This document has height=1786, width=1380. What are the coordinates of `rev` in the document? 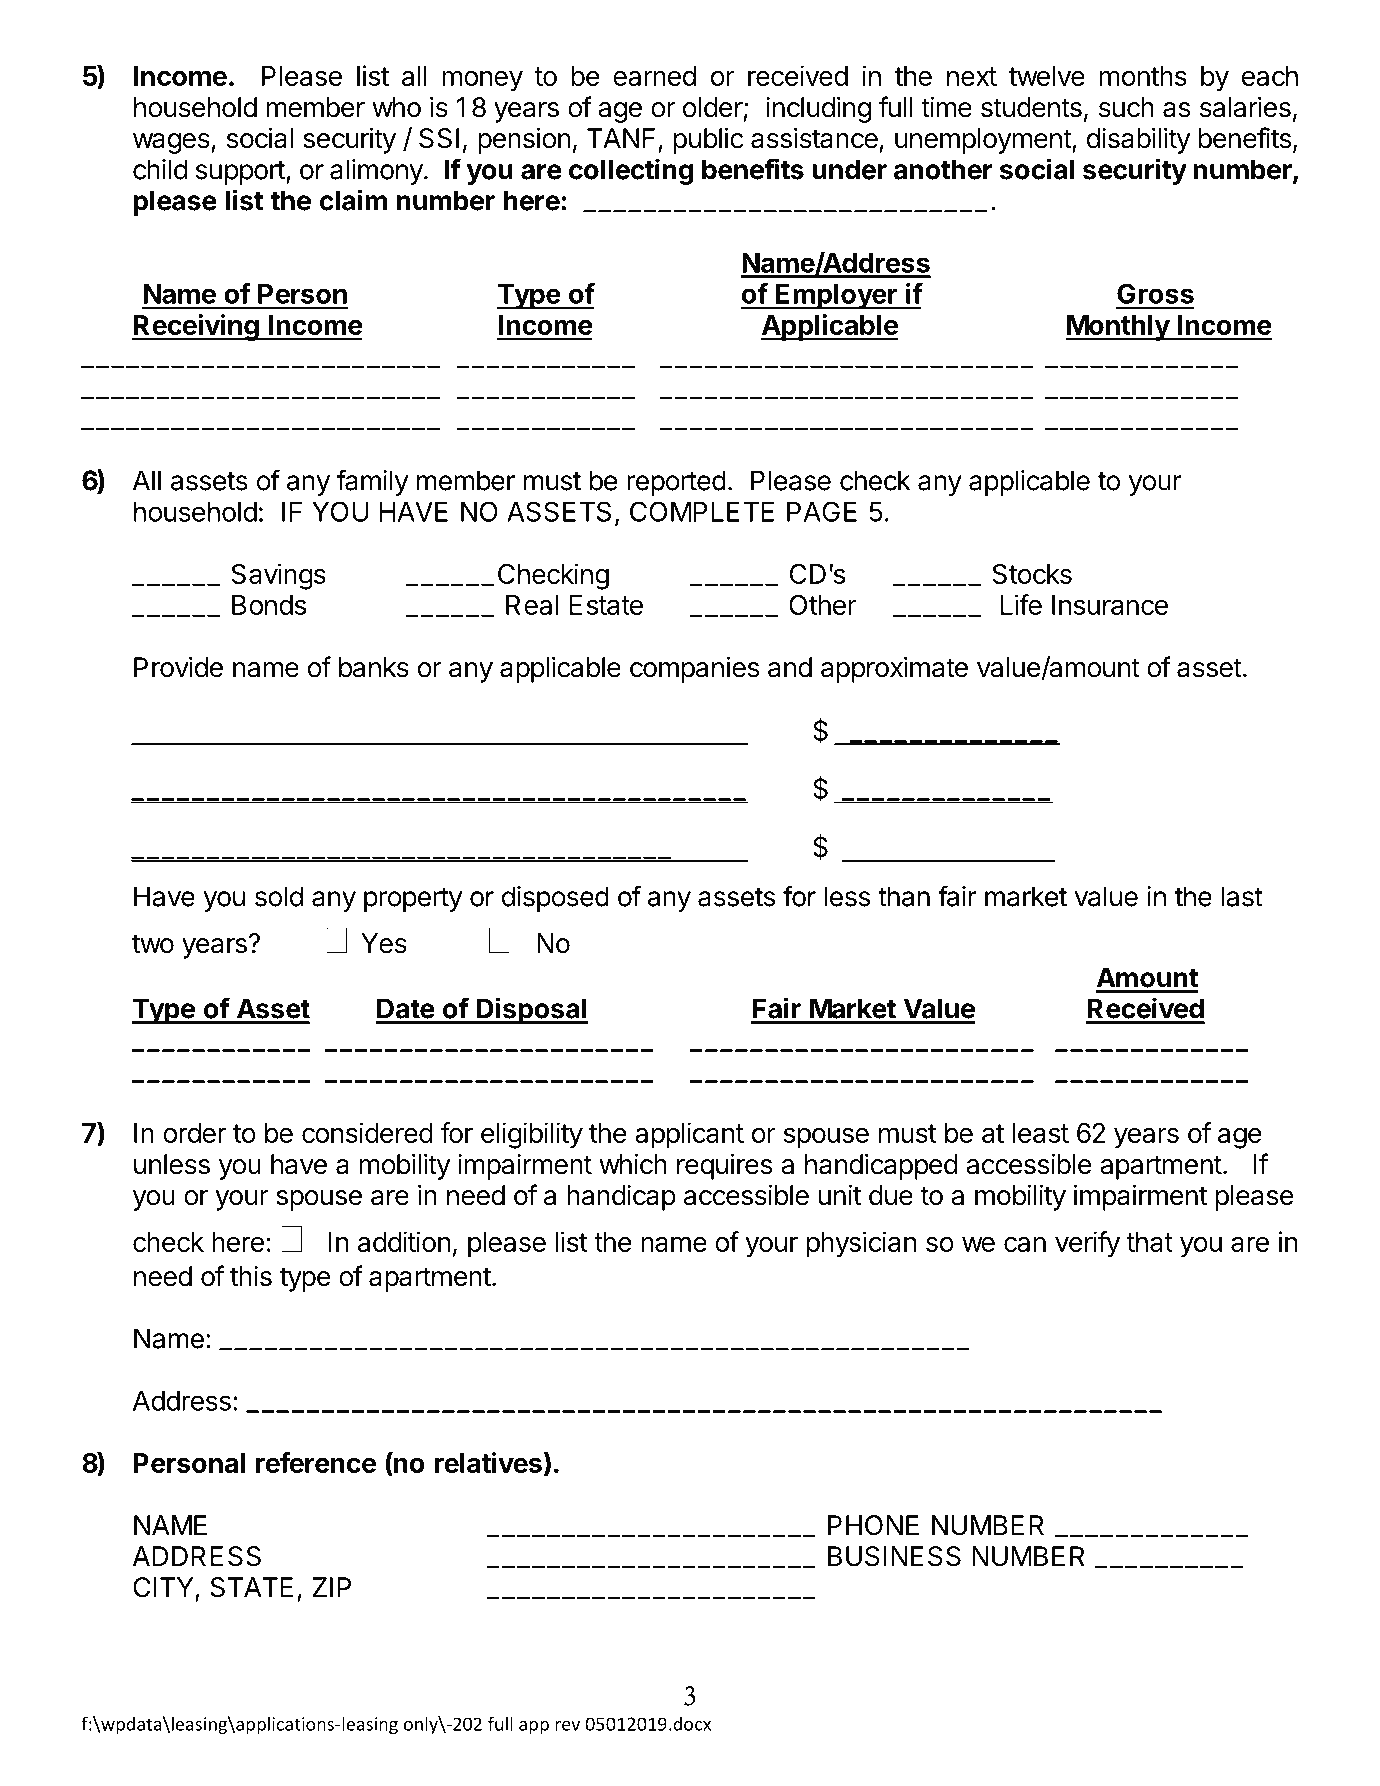 It's located at (567, 1726).
